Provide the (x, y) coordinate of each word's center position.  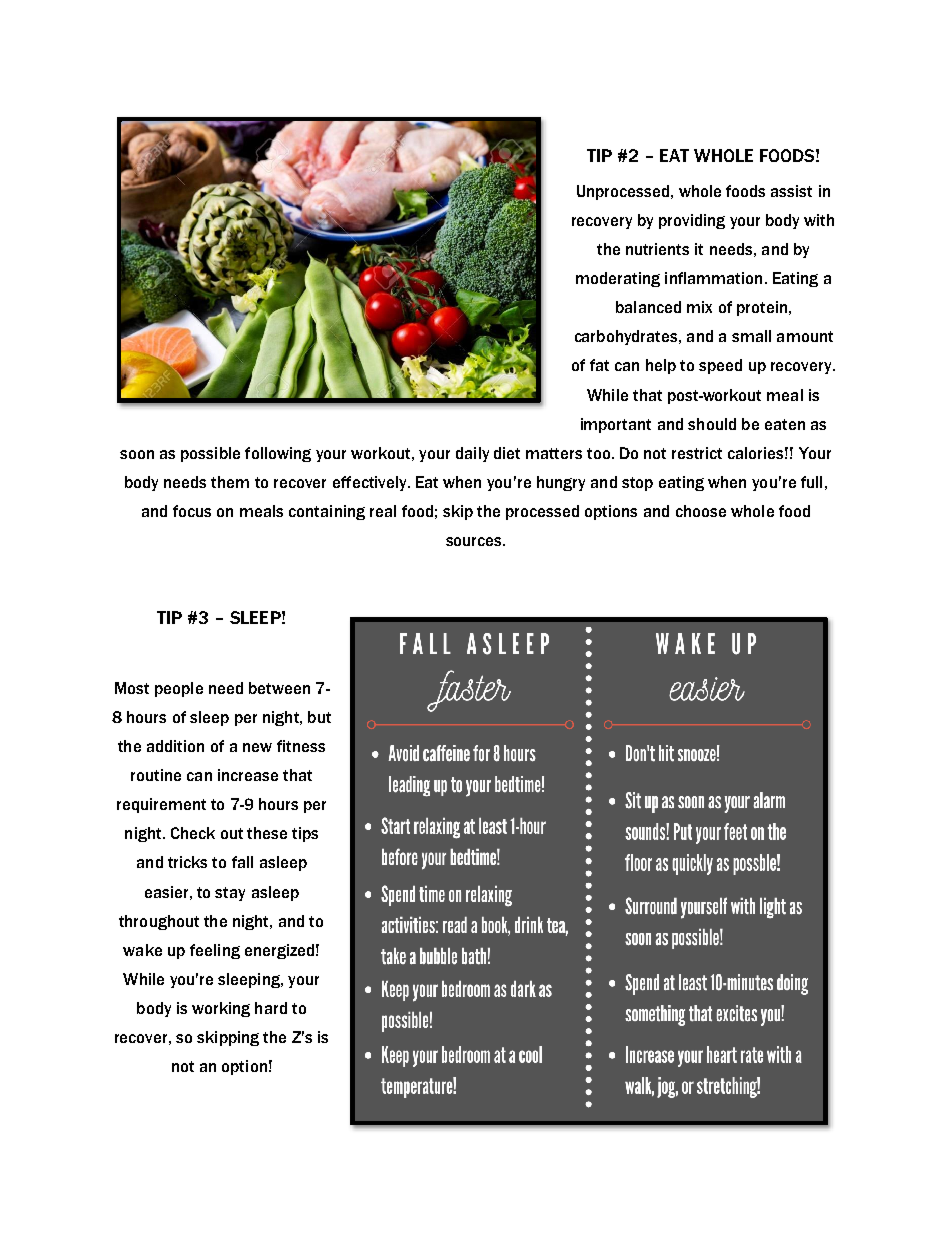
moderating (618, 279)
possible (210, 454)
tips (305, 834)
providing (692, 221)
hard (271, 1008)
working (221, 1009)
